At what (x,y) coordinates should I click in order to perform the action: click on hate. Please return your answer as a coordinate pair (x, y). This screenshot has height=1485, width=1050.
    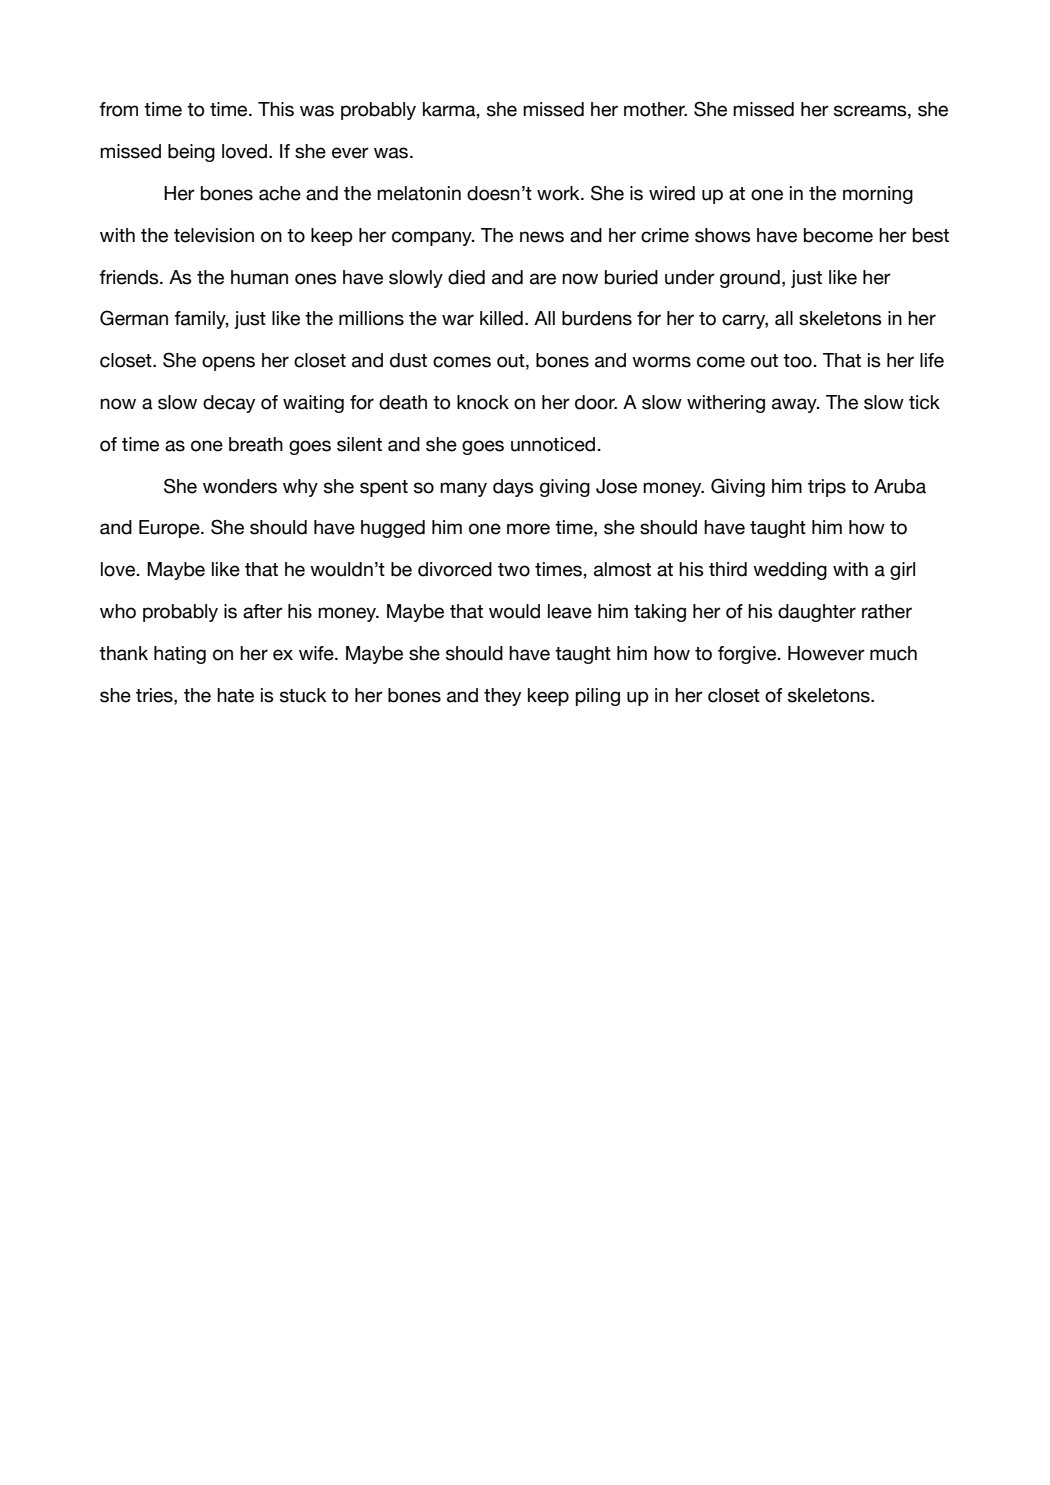
    Looking at the image, I should click on (235, 695).
